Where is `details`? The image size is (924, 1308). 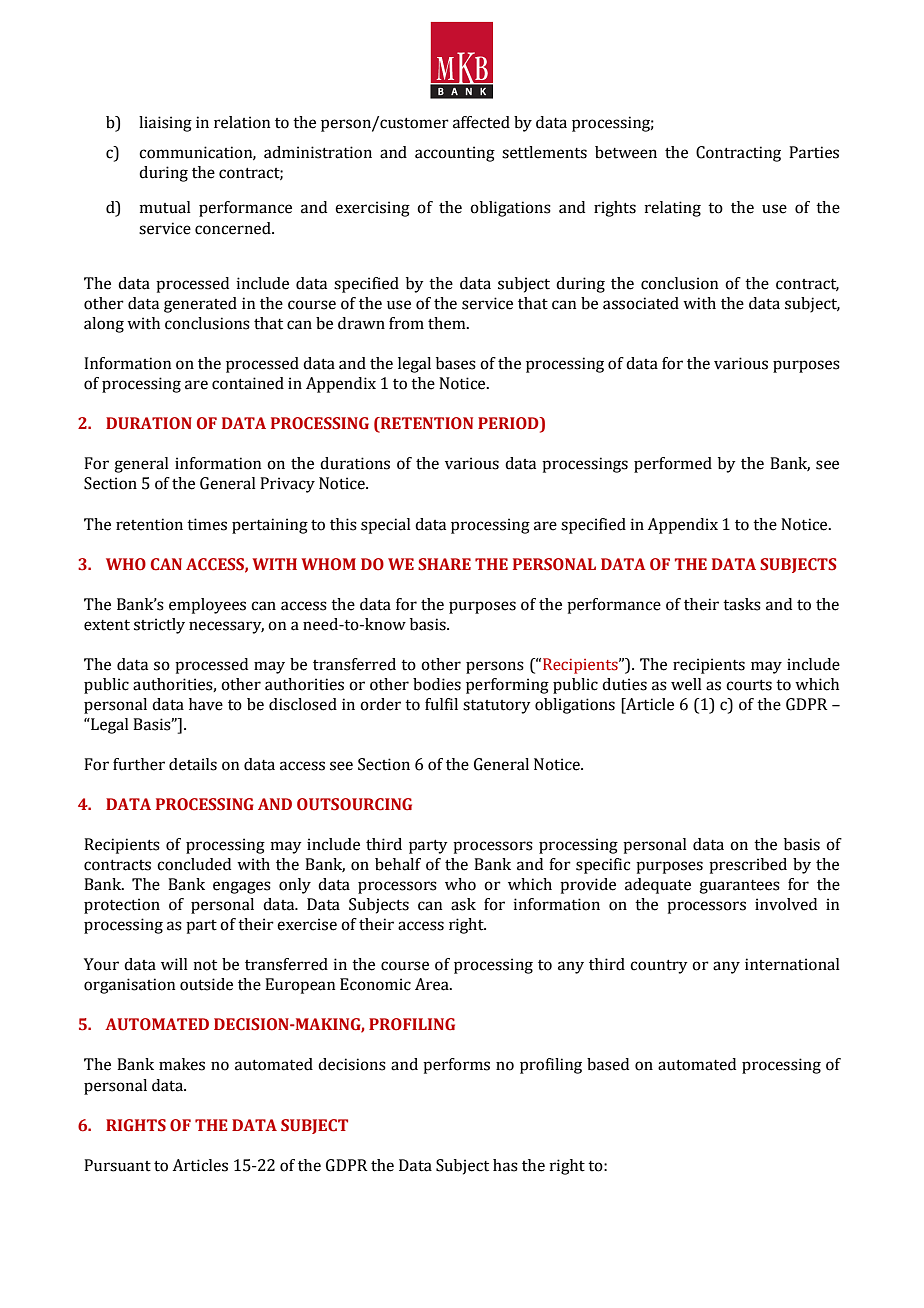
details is located at coordinates (193, 764).
